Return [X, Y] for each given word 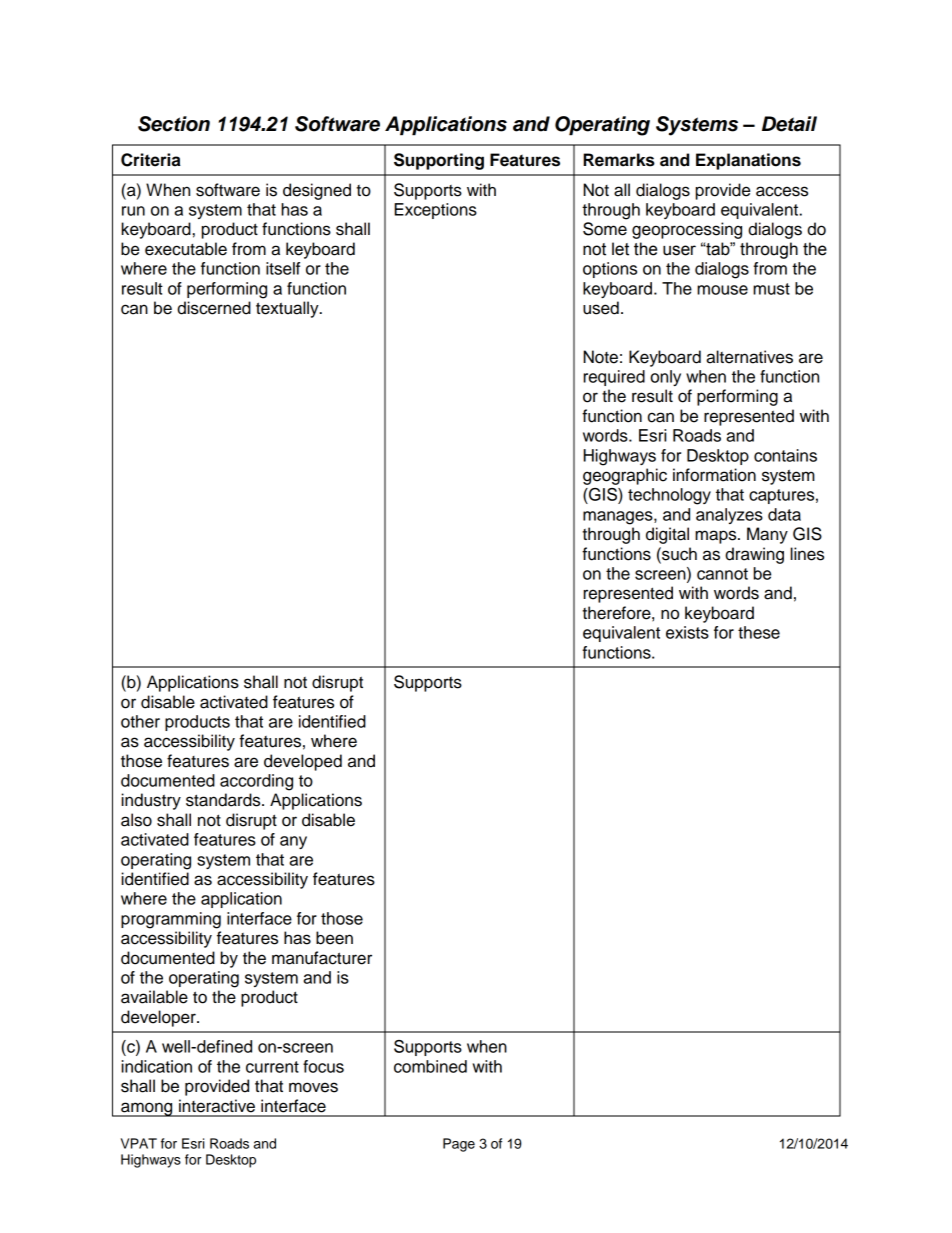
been [334, 938]
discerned [214, 308]
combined [430, 1066]
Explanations [748, 161]
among [147, 1109]
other [140, 721]
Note [600, 357]
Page [459, 1145]
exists [687, 632]
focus [323, 1066]
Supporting [439, 161]
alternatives [749, 357]
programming [171, 920]
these [759, 632]
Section [174, 124]
